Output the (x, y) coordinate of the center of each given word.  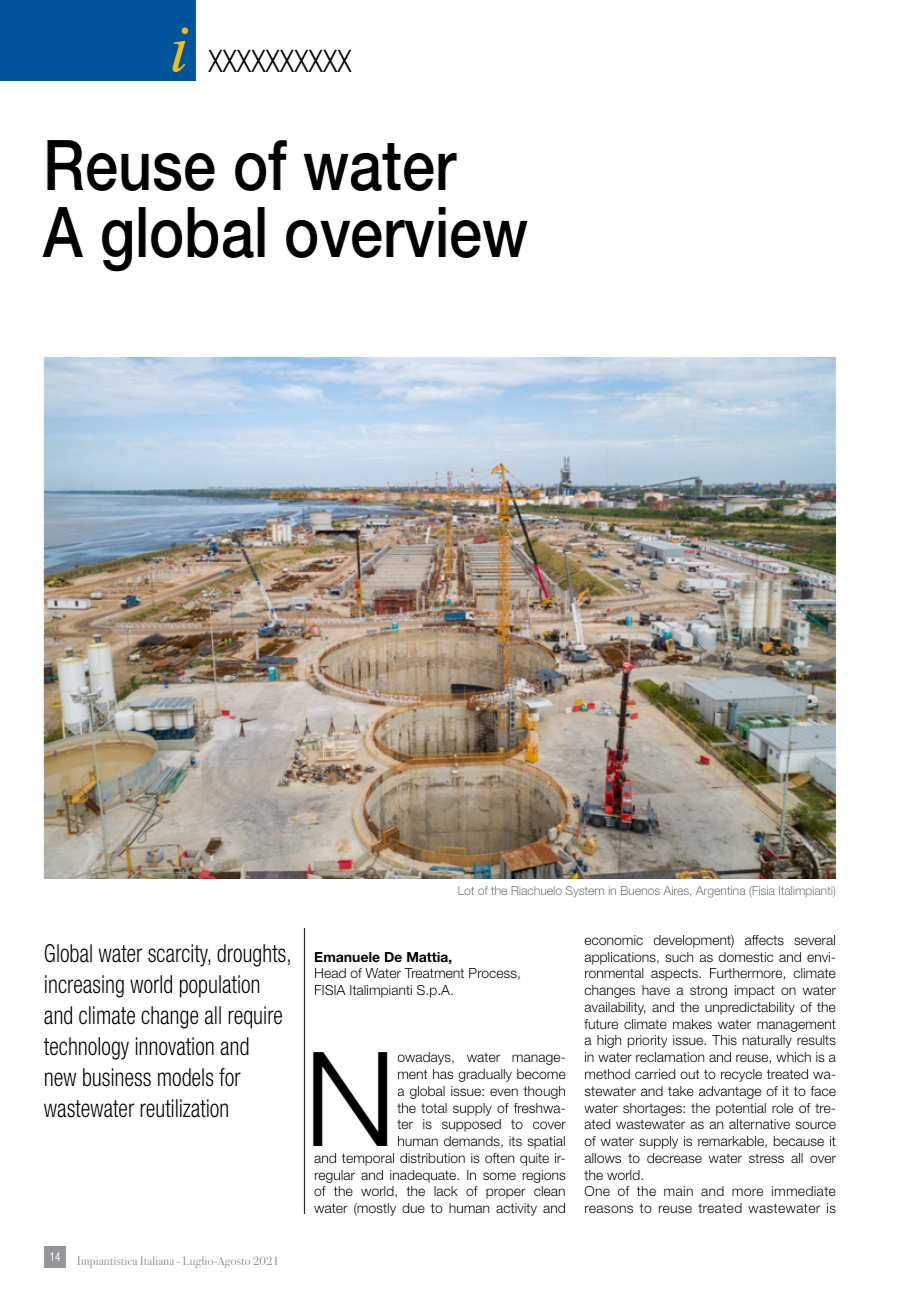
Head (330, 973)
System (585, 891)
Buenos (640, 890)
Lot (466, 890)
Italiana (157, 1260)
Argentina (721, 892)
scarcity (179, 955)
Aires (677, 891)
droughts (251, 955)
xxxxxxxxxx (280, 61)
